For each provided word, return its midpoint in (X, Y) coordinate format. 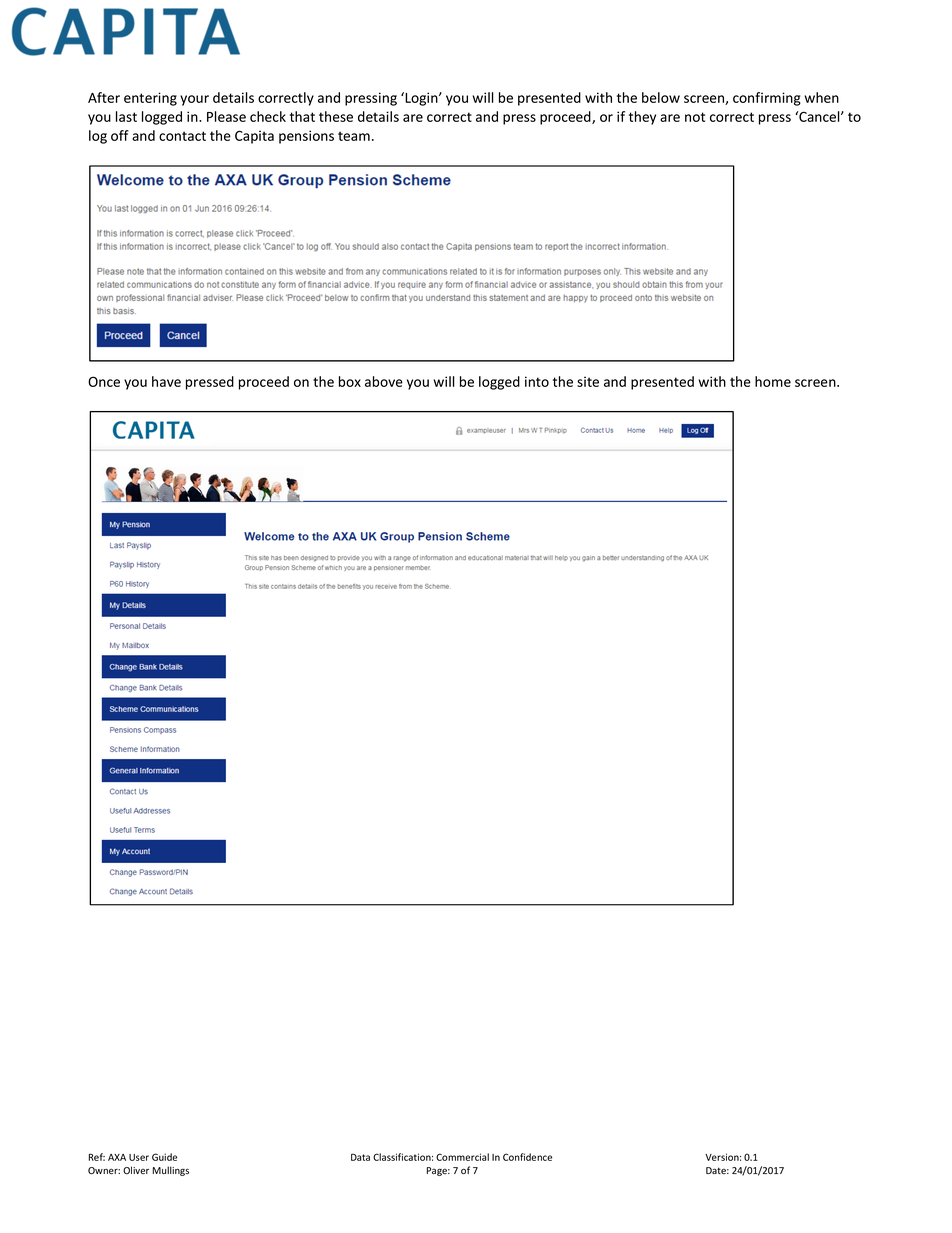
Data (360, 1157)
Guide (164, 1157)
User (139, 1157)
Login (421, 99)
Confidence (527, 1157)
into (537, 381)
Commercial (462, 1157)
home (773, 381)
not (695, 117)
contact (182, 136)
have (166, 381)
